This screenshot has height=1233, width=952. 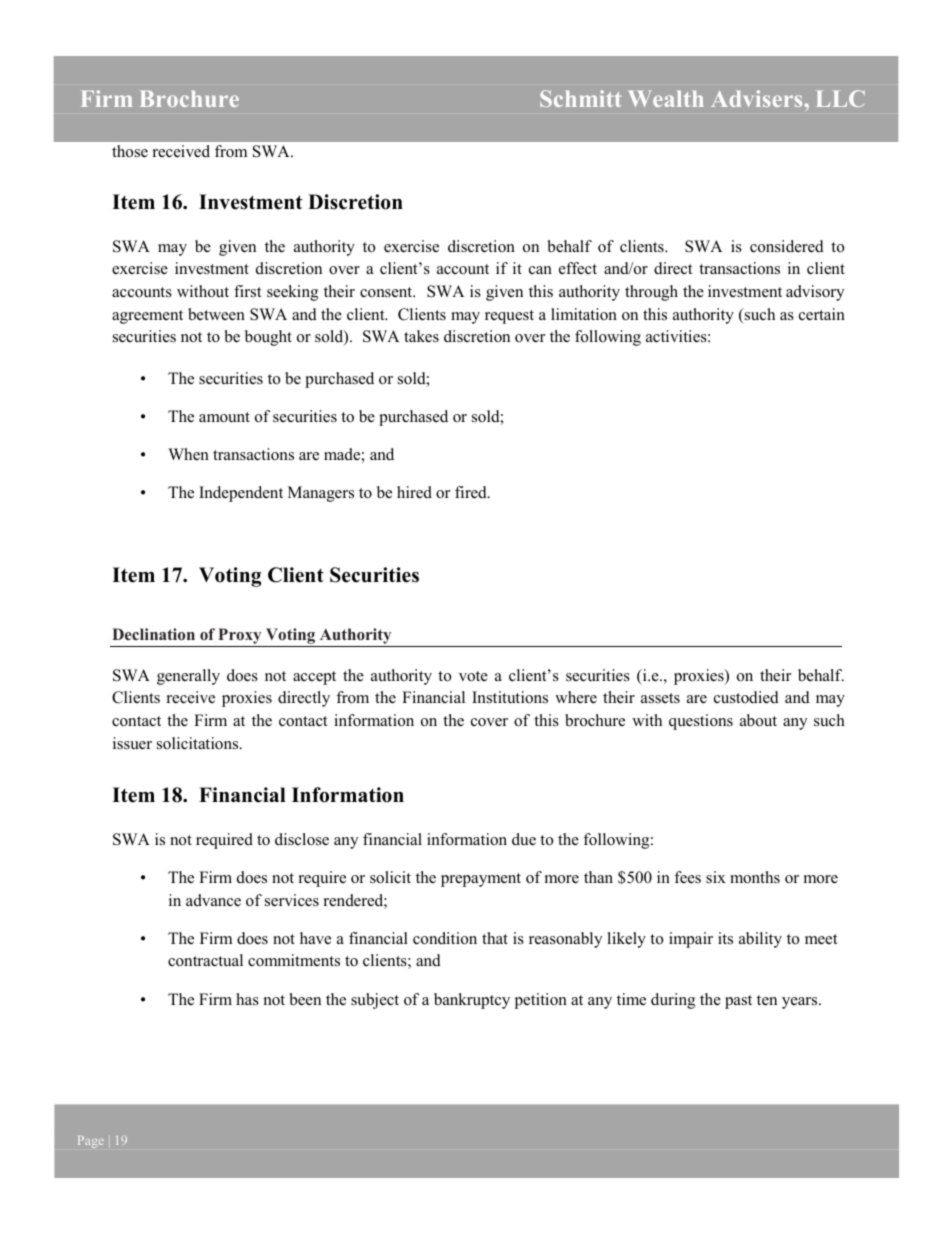 What do you see at coordinates (581, 98) in the screenshot?
I see `Schmitt` at bounding box center [581, 98].
